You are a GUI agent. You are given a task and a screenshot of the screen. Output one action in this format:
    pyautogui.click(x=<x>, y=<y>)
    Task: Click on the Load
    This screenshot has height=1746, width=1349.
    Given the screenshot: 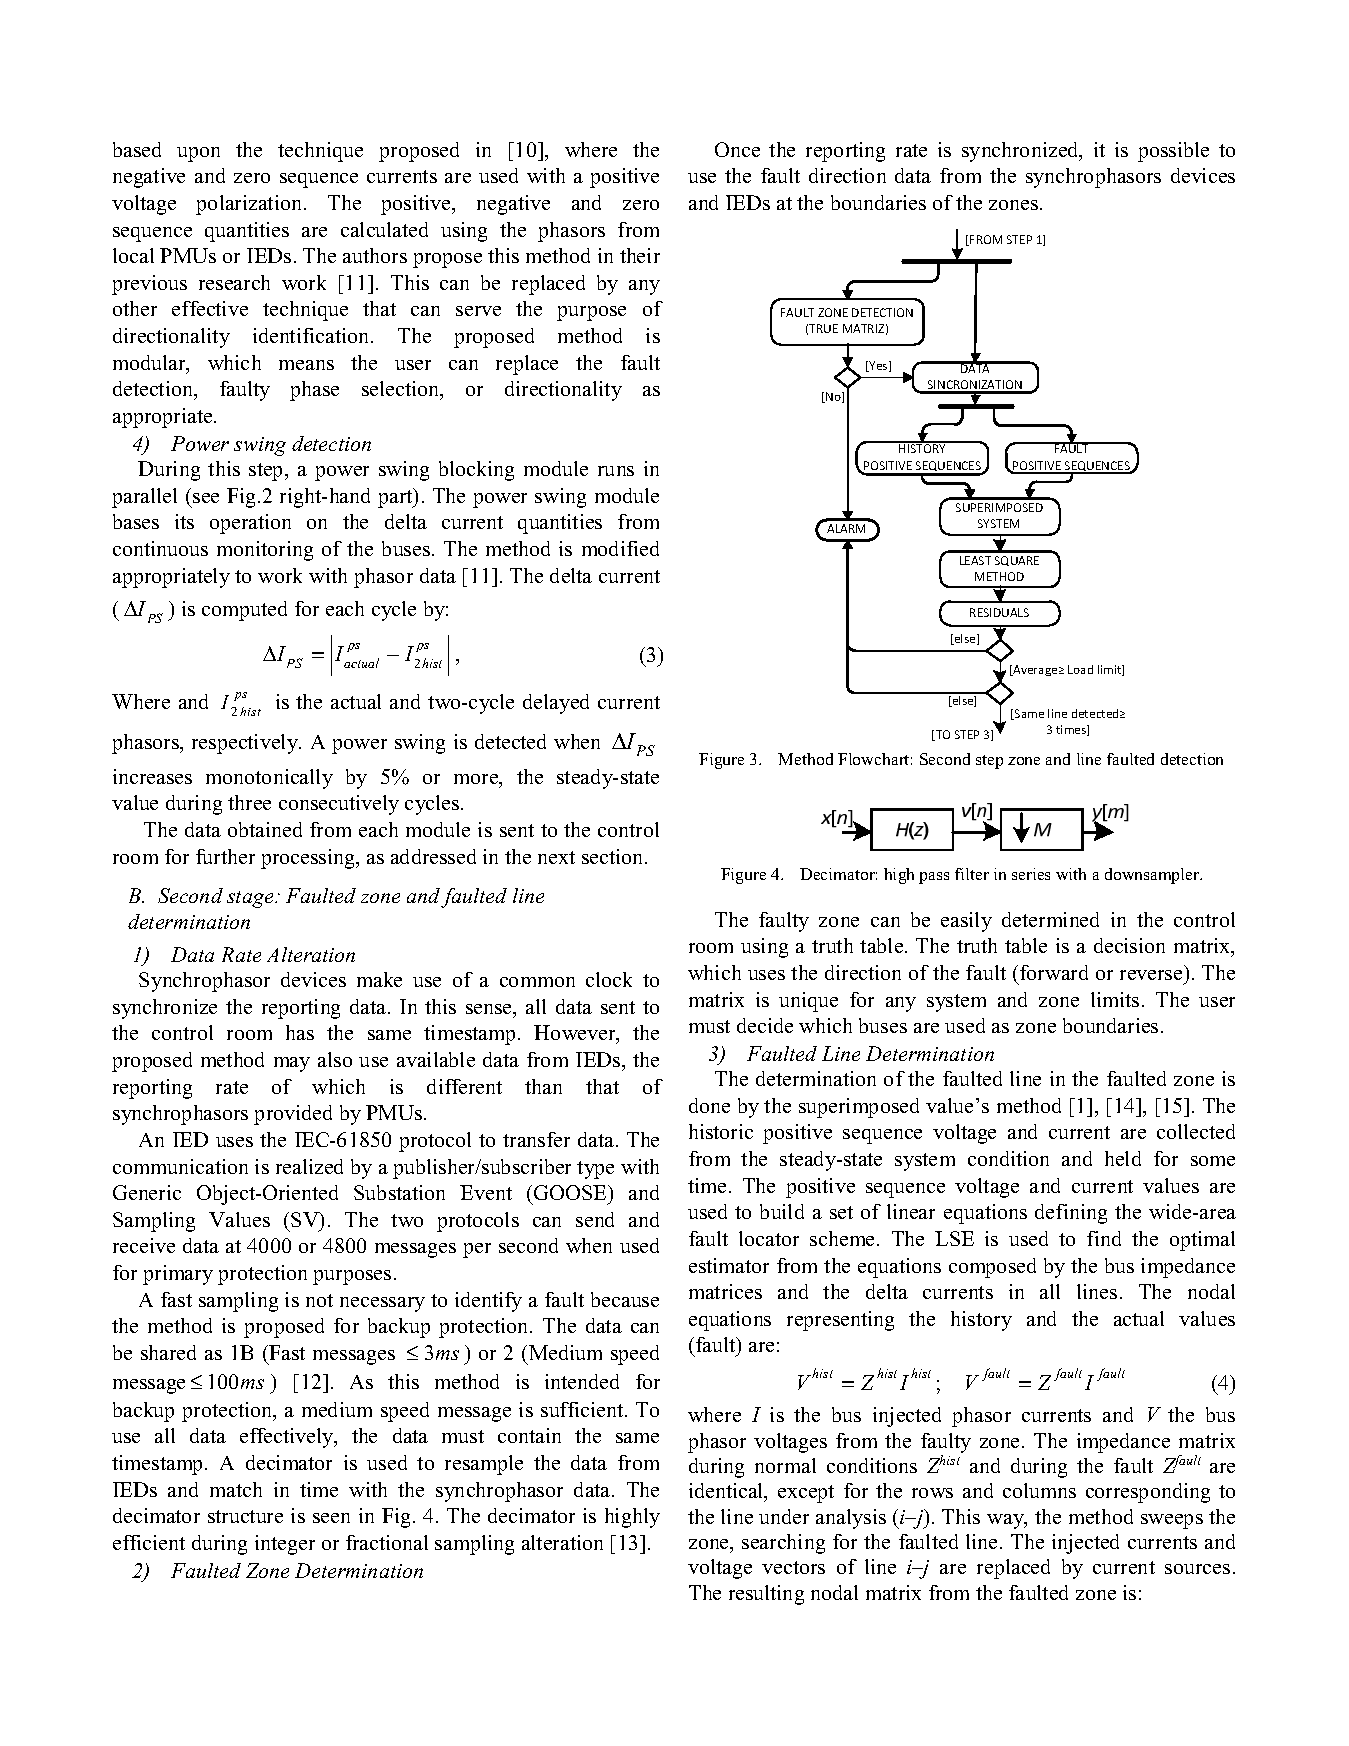 What is the action you would take?
    pyautogui.click(x=1080, y=669)
